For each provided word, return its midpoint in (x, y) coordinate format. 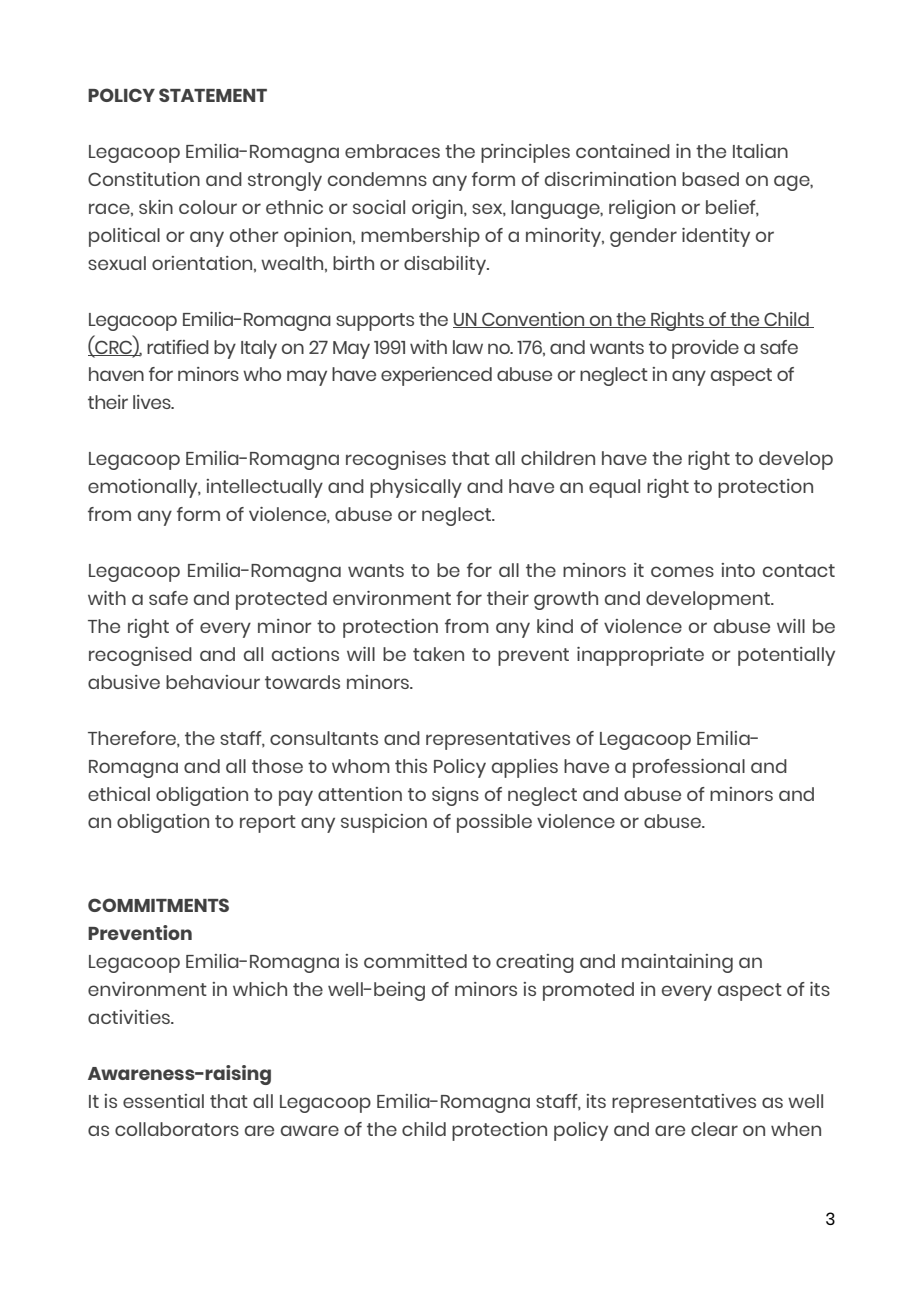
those (277, 766)
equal (614, 488)
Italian (760, 151)
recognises (396, 460)
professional (689, 768)
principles (525, 153)
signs (455, 796)
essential (163, 1101)
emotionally (144, 488)
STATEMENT (213, 95)
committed (415, 961)
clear (714, 1129)
